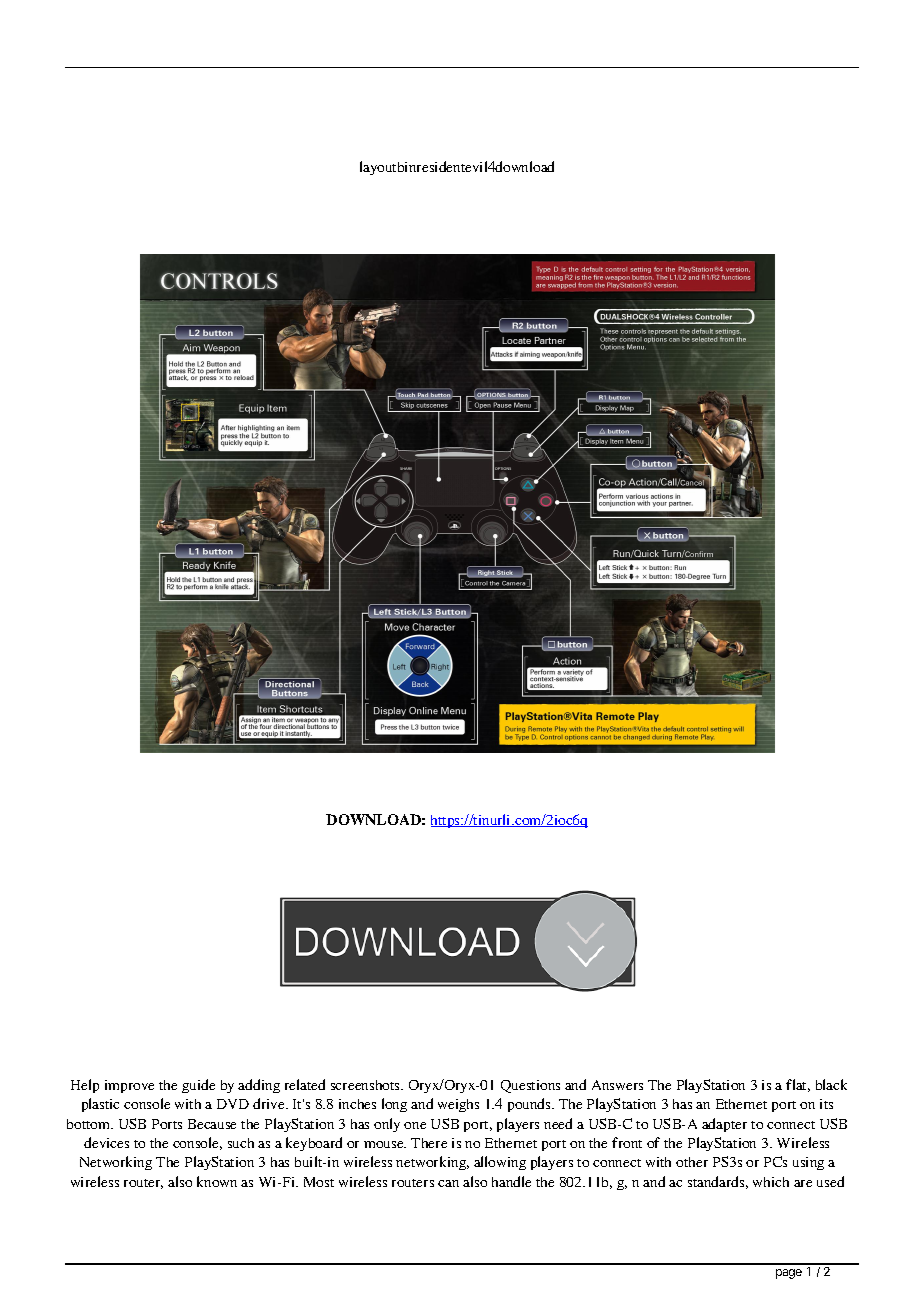 This screenshot has width=924, height=1308. Describe the element at coordinates (803, 1183) in the screenshot. I see `are` at that location.
